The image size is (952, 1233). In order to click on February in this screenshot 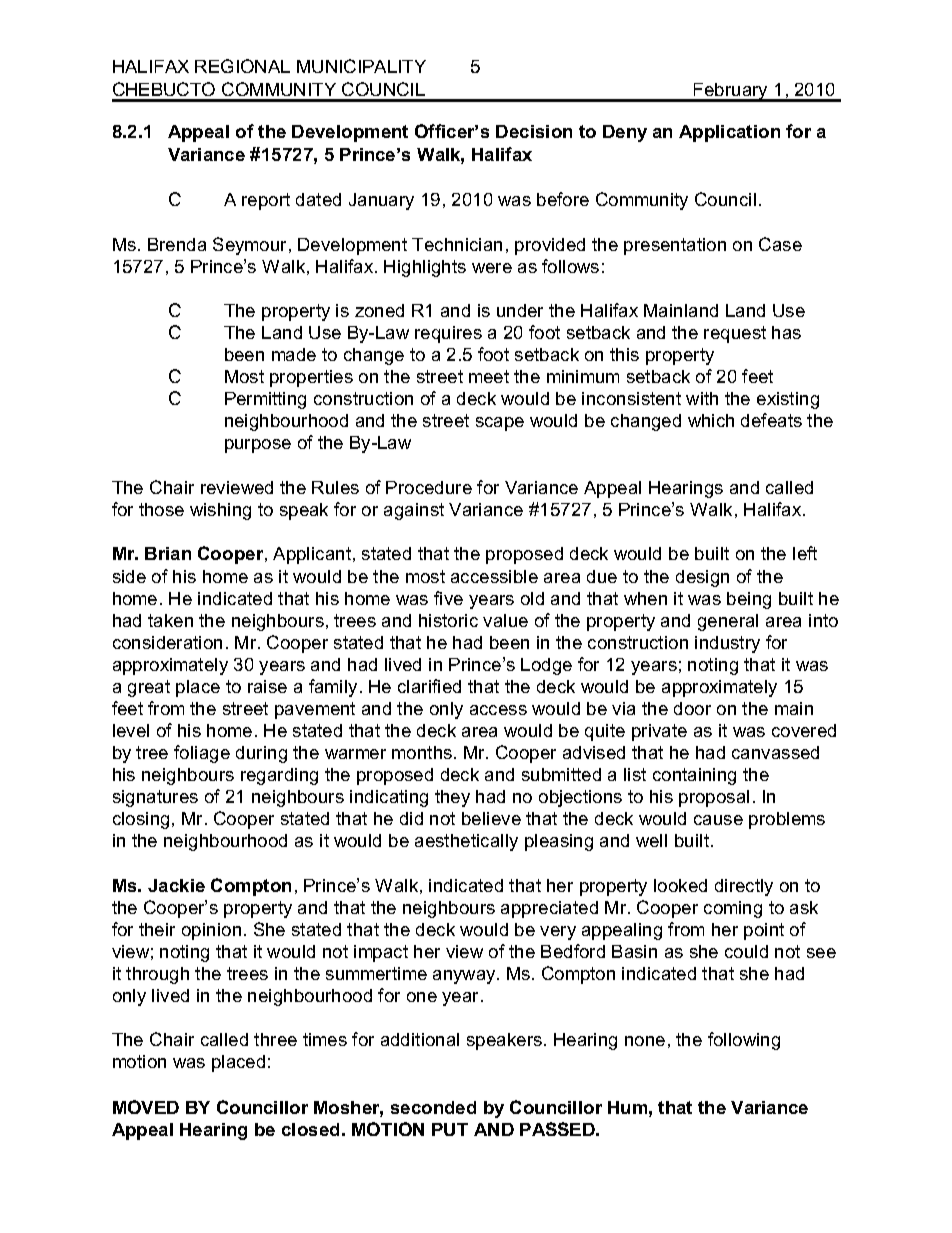, I will do `click(731, 92)`.
